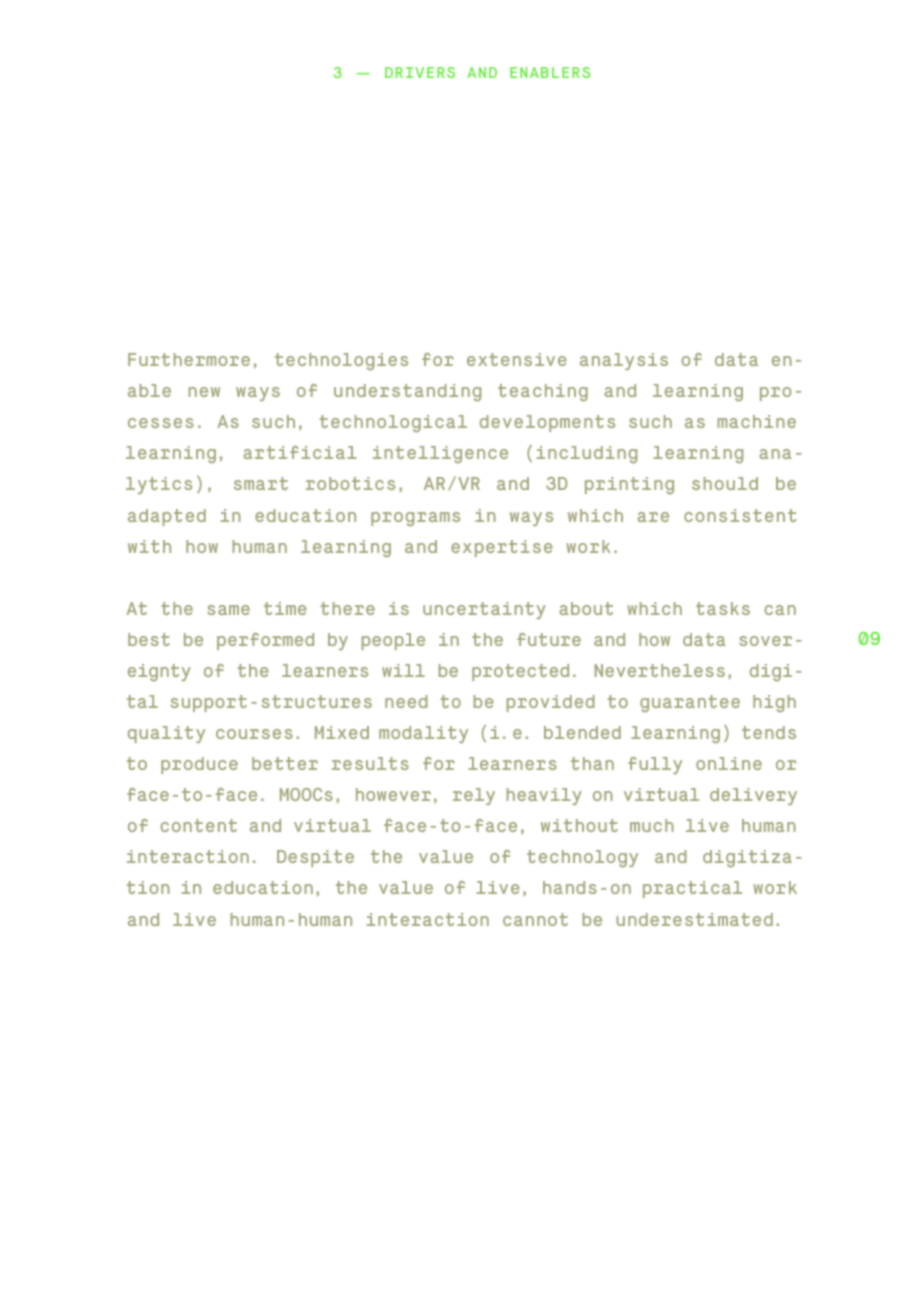  Describe the element at coordinates (166, 734) in the screenshot. I see `quality` at that location.
